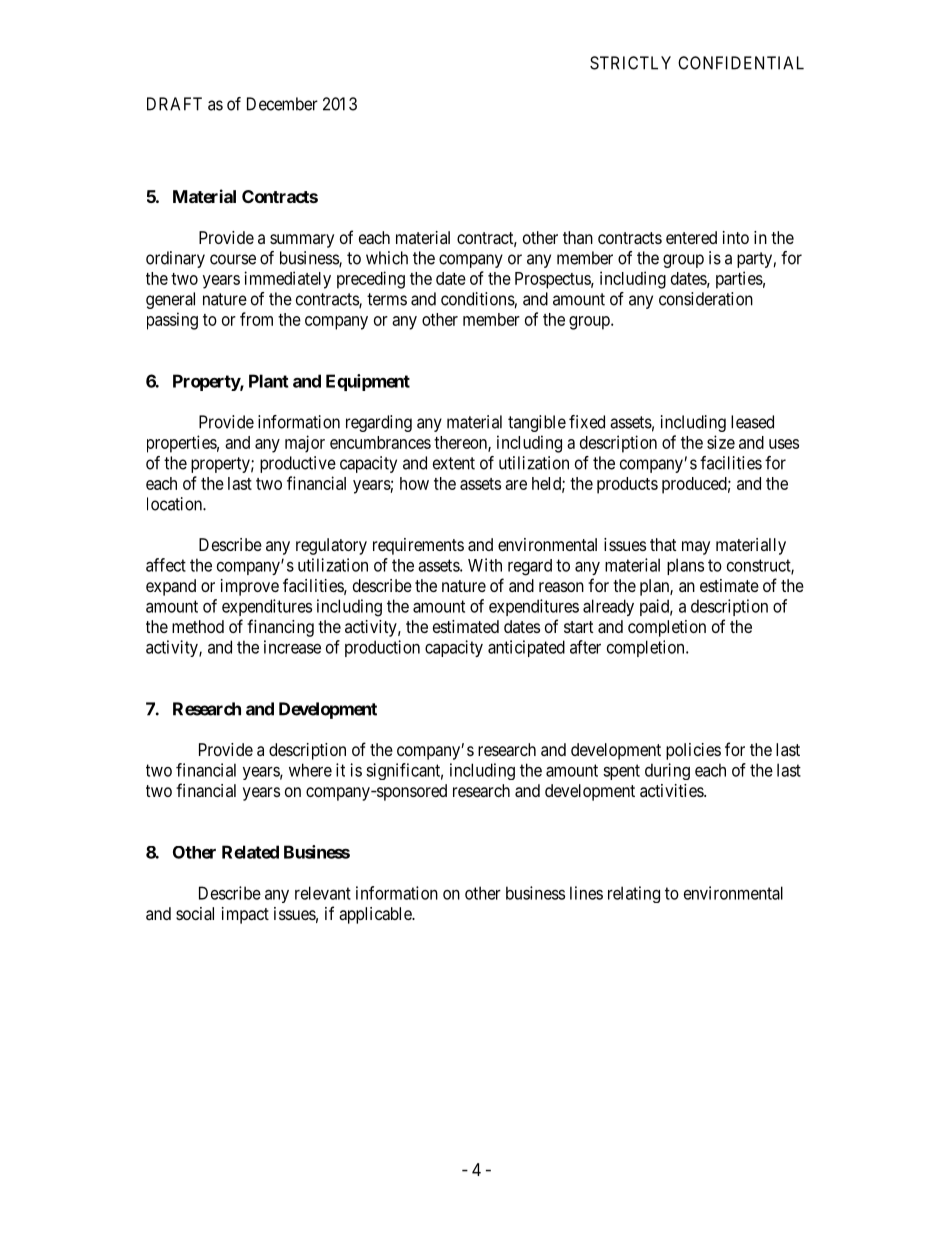 The height and width of the screenshot is (1233, 952). What do you see at coordinates (376, 915) in the screenshot?
I see `applicable` at bounding box center [376, 915].
